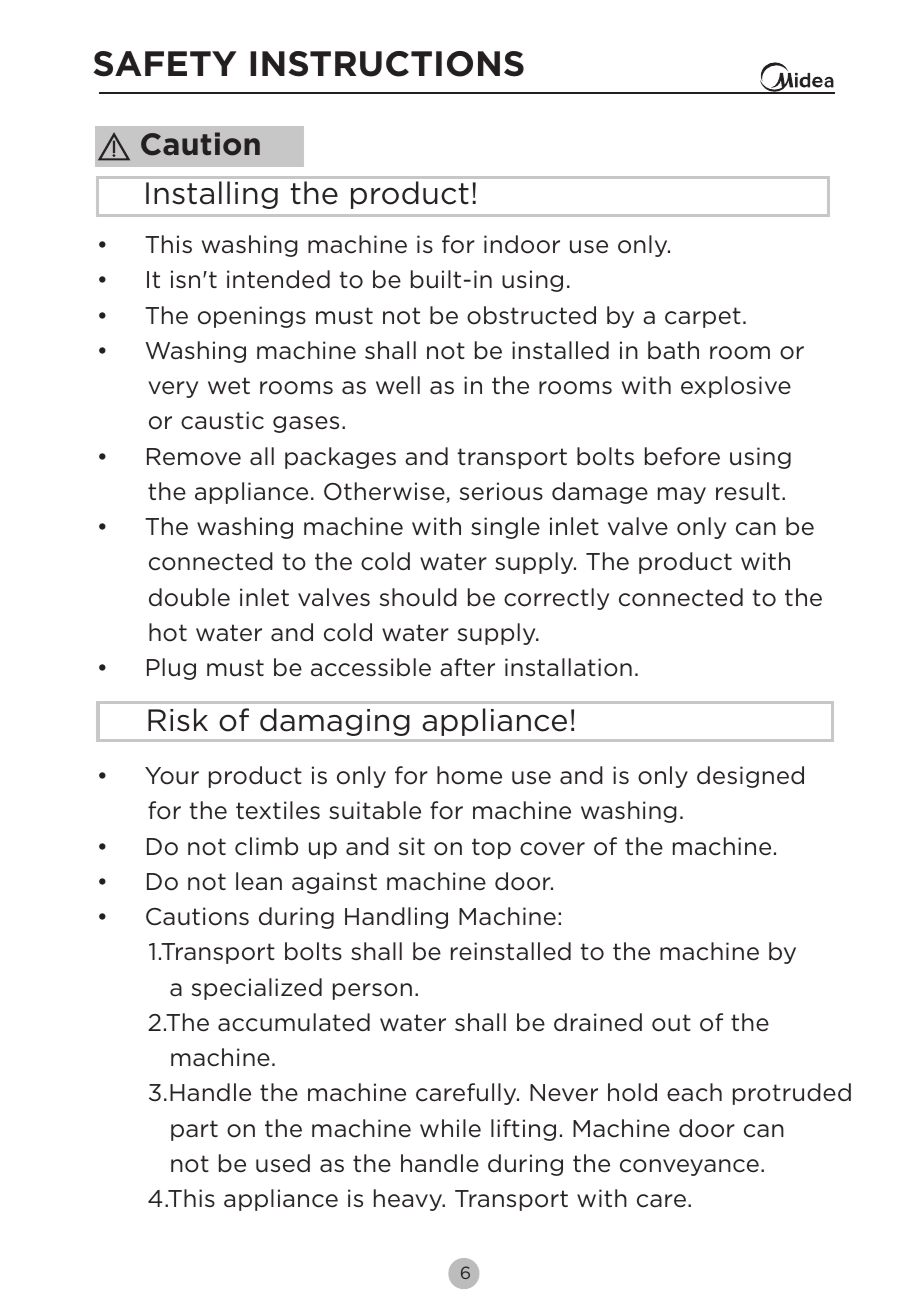 The width and height of the page is (924, 1311). I want to click on installation, so click(568, 667).
